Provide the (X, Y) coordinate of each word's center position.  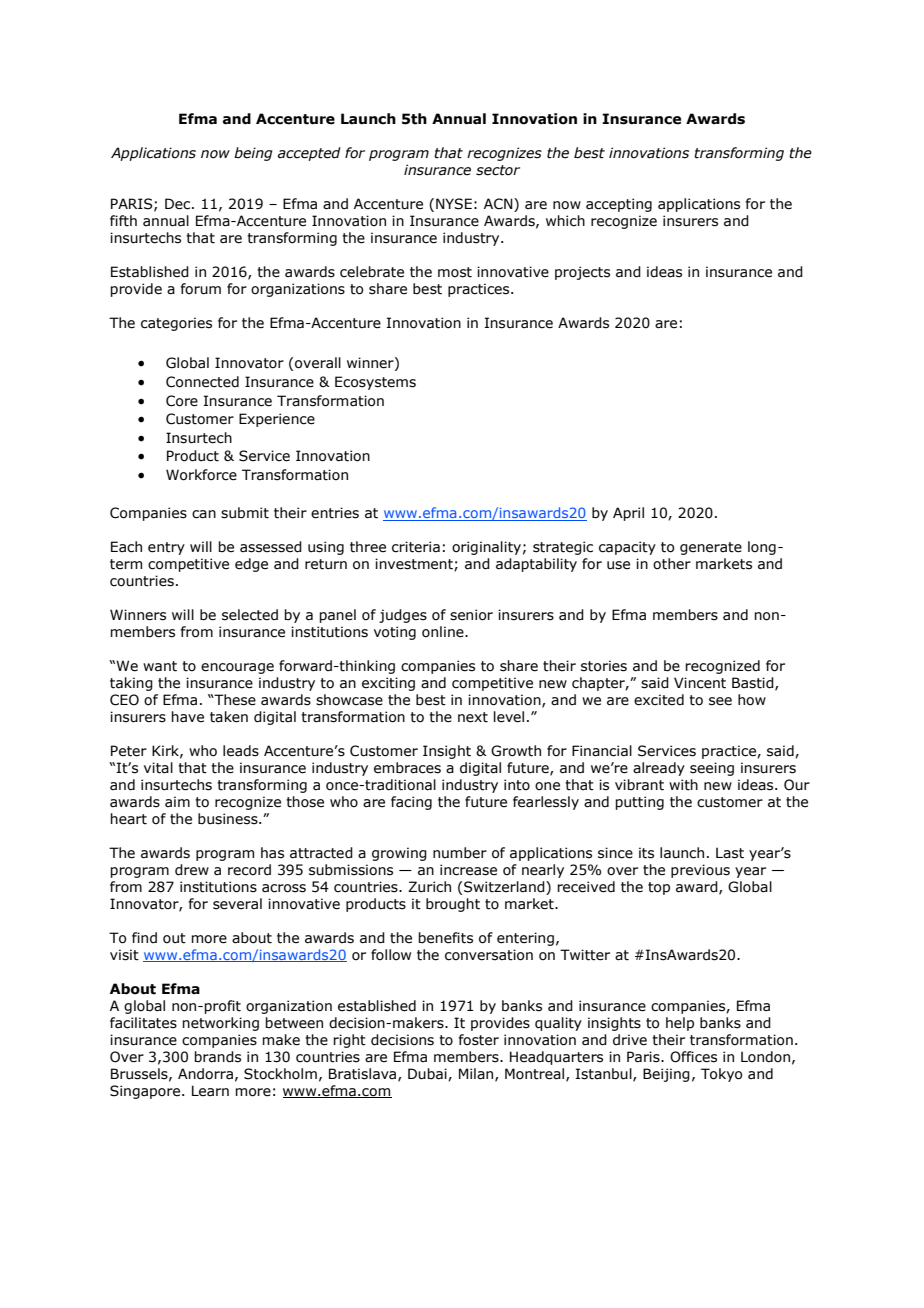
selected (250, 615)
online (444, 632)
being (253, 154)
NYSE (454, 204)
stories (604, 666)
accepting (619, 205)
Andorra (205, 1074)
